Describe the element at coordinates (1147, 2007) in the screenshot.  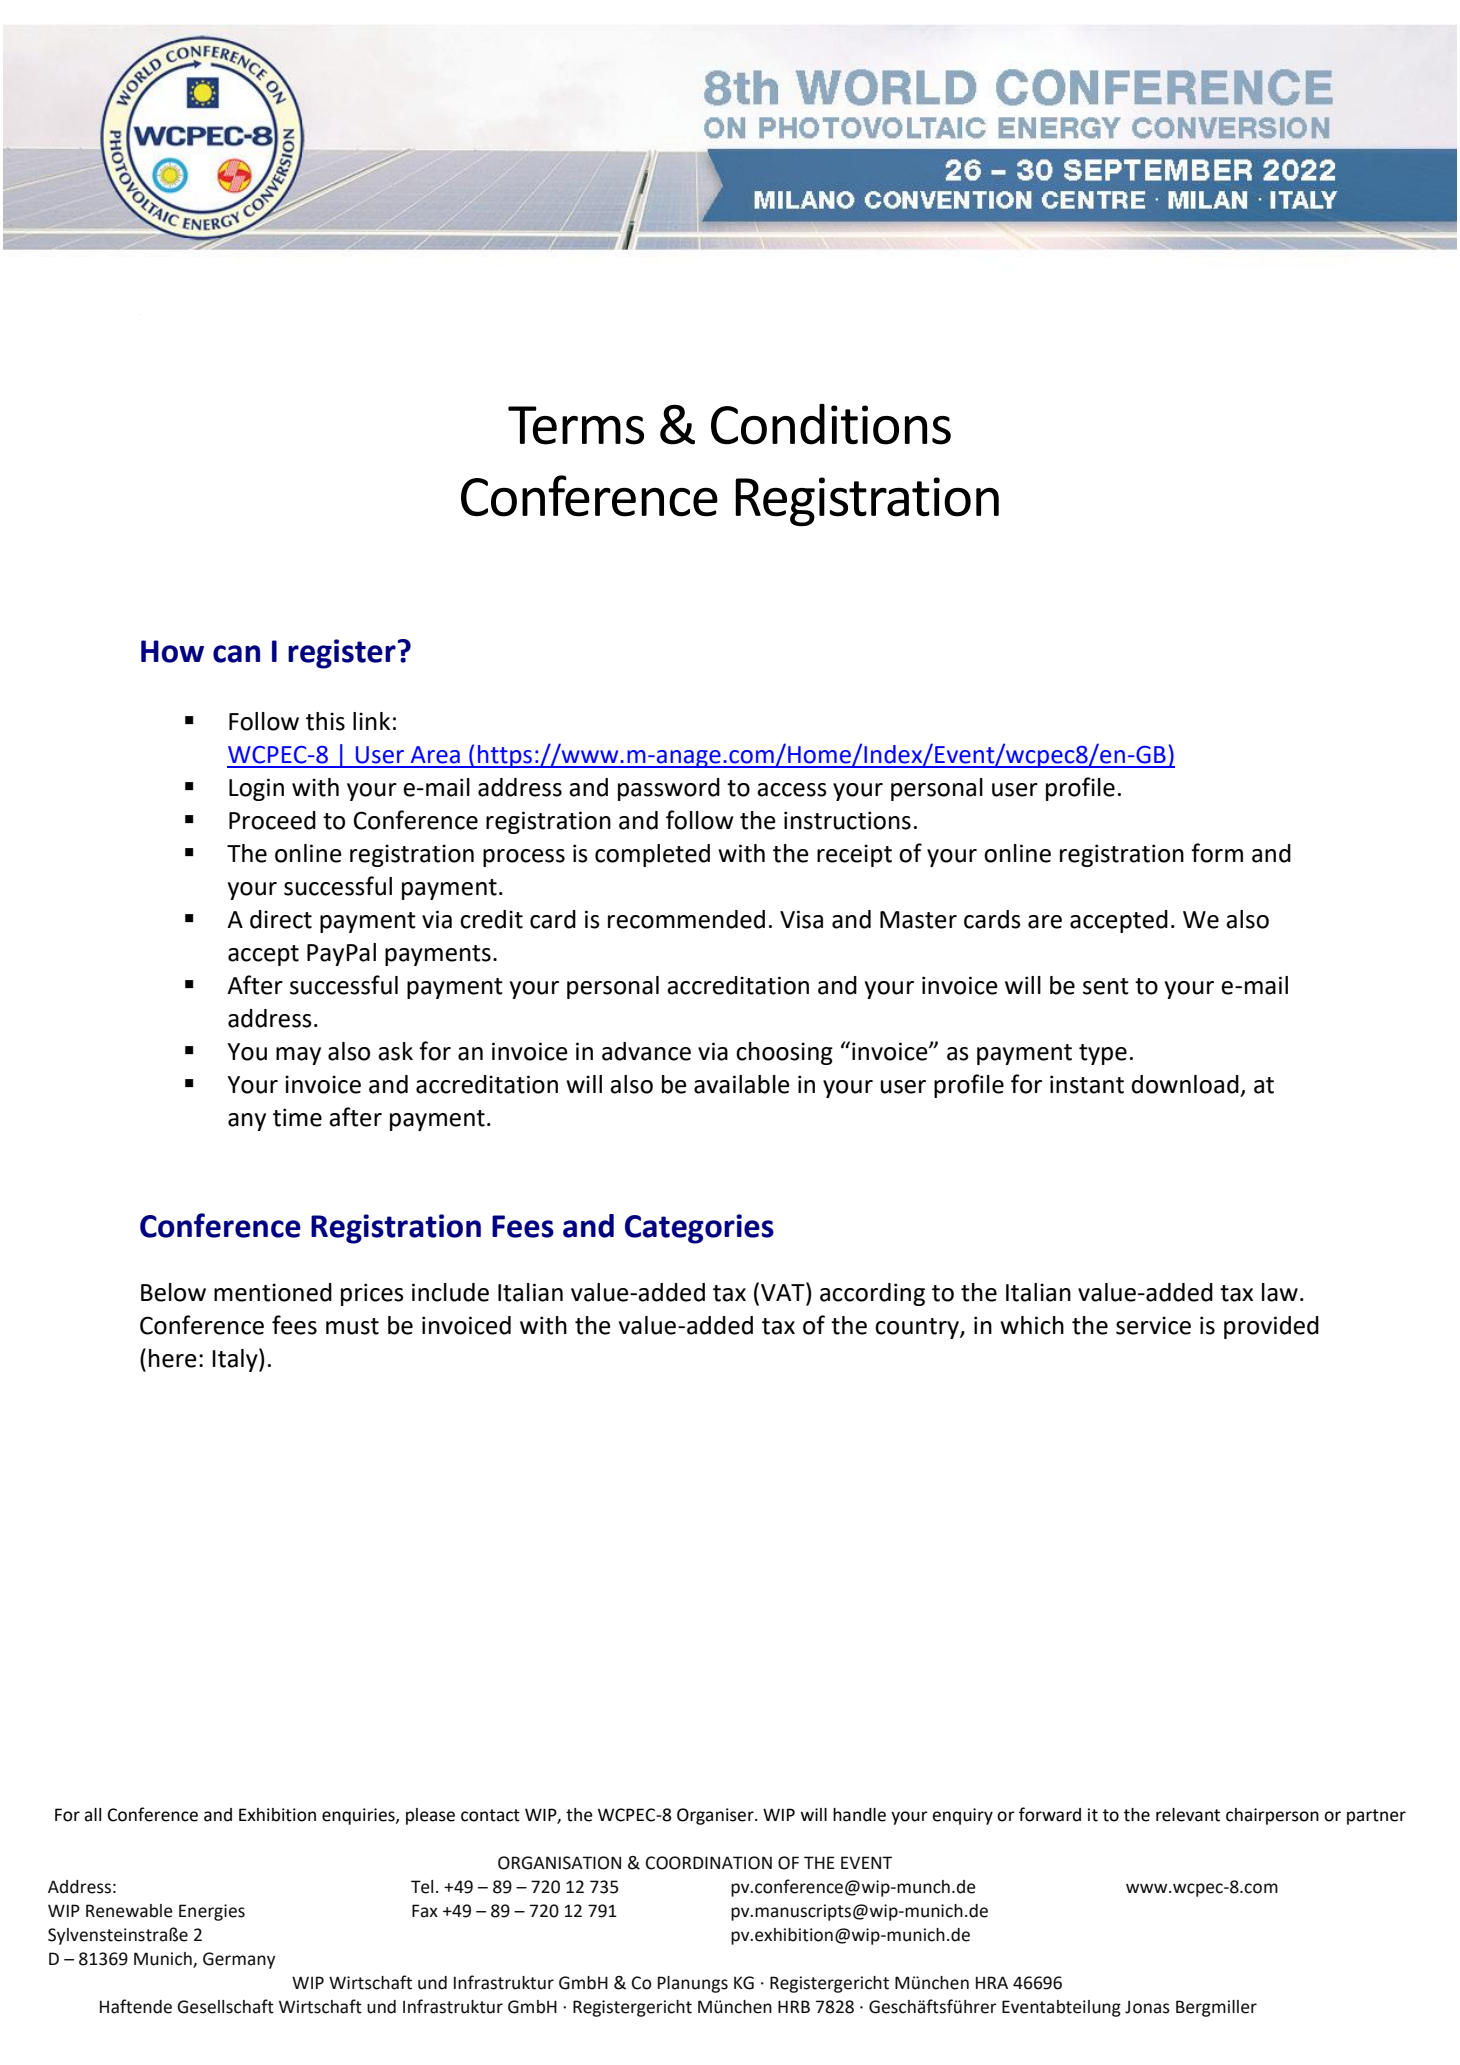
I see `Jonas` at that location.
